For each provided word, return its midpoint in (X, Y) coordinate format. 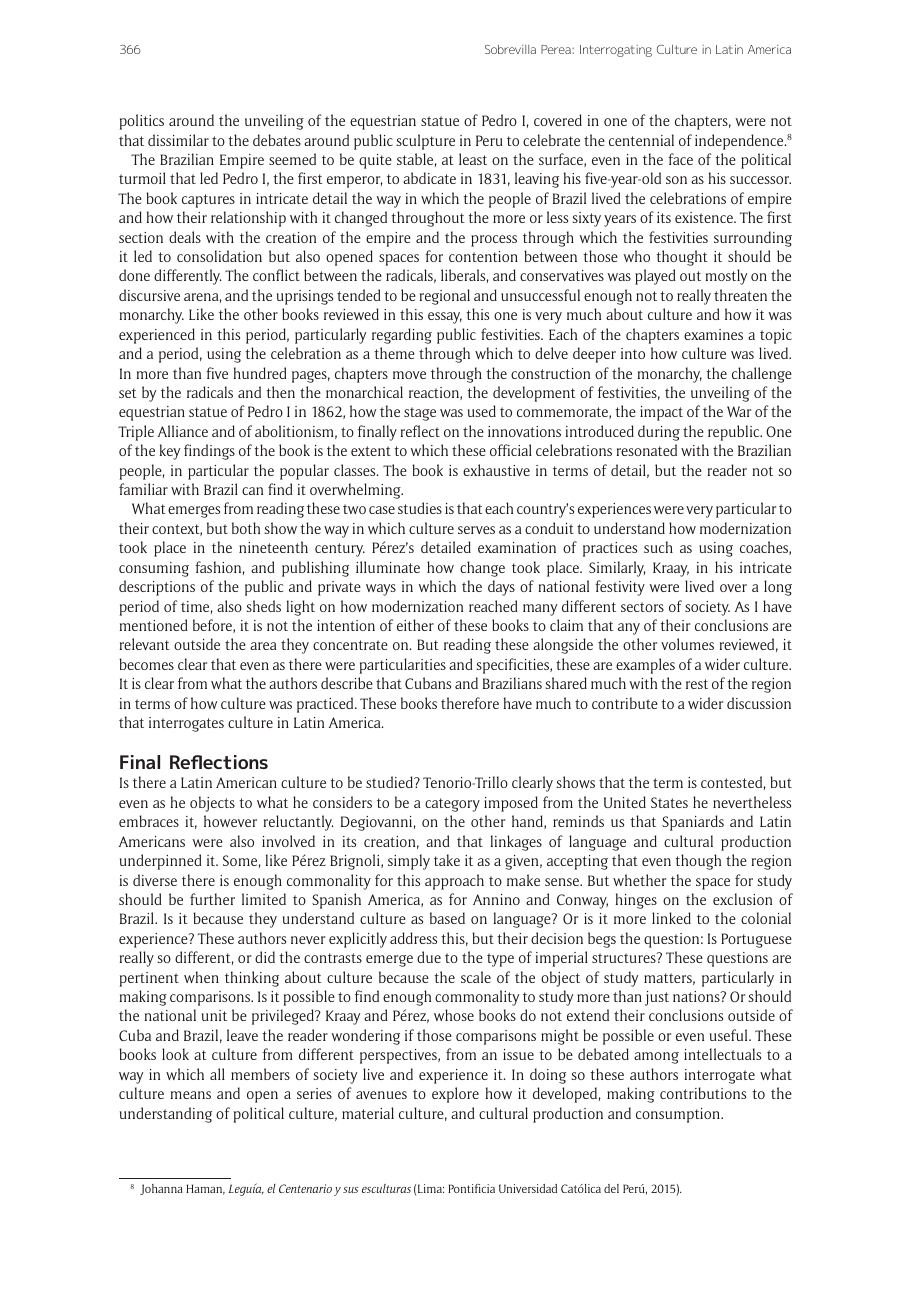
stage (420, 414)
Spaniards (693, 823)
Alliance (183, 431)
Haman (205, 1189)
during (659, 433)
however (230, 821)
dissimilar (178, 140)
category (452, 805)
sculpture (426, 142)
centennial (641, 140)
